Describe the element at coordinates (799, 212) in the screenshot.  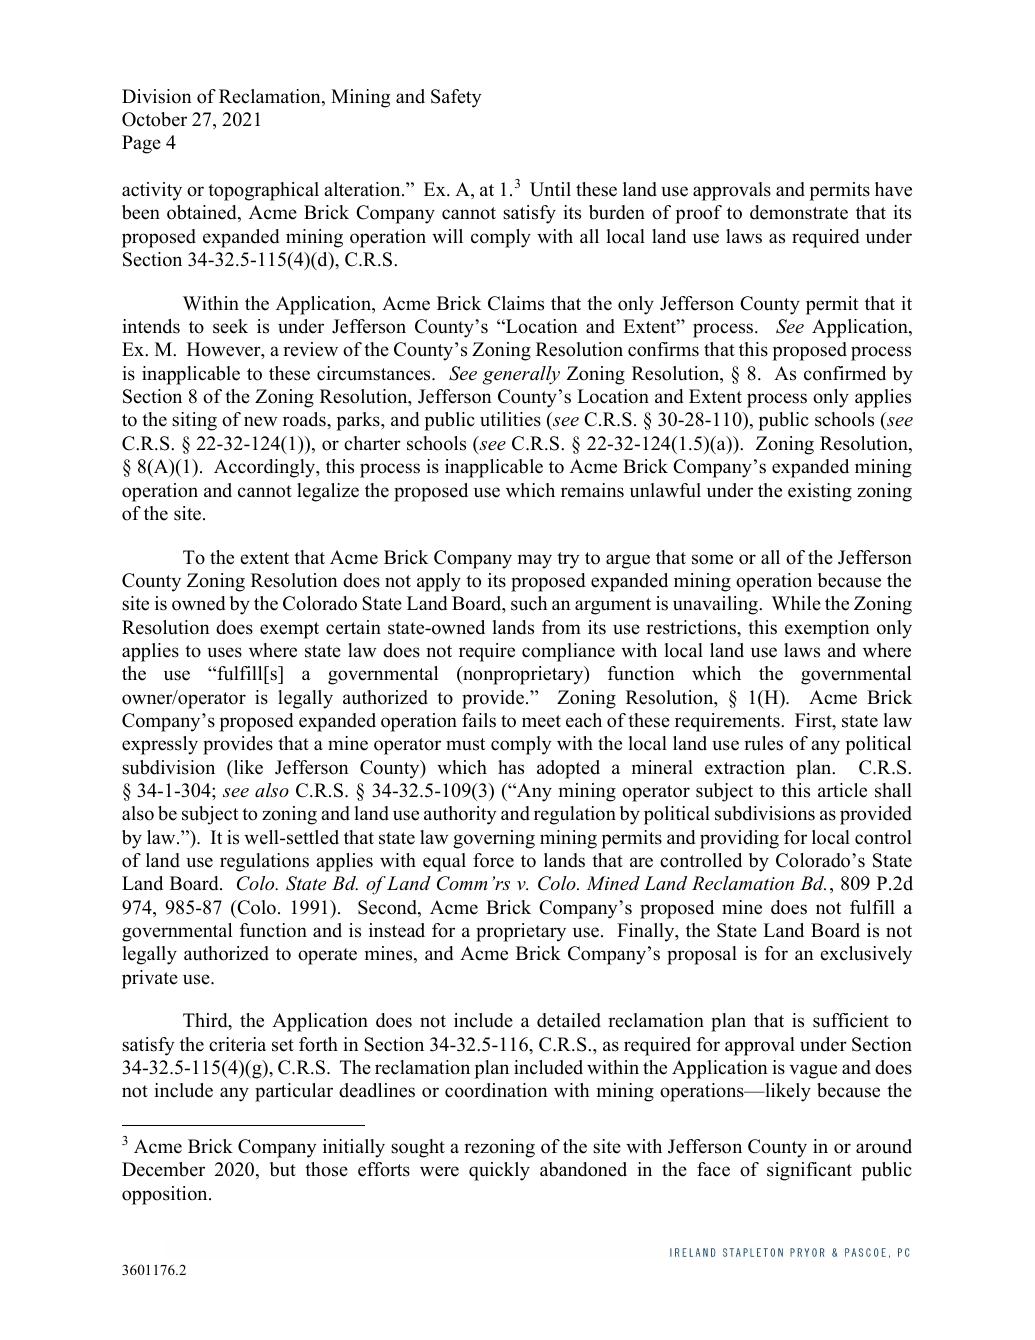
I see `demonstrate` at that location.
